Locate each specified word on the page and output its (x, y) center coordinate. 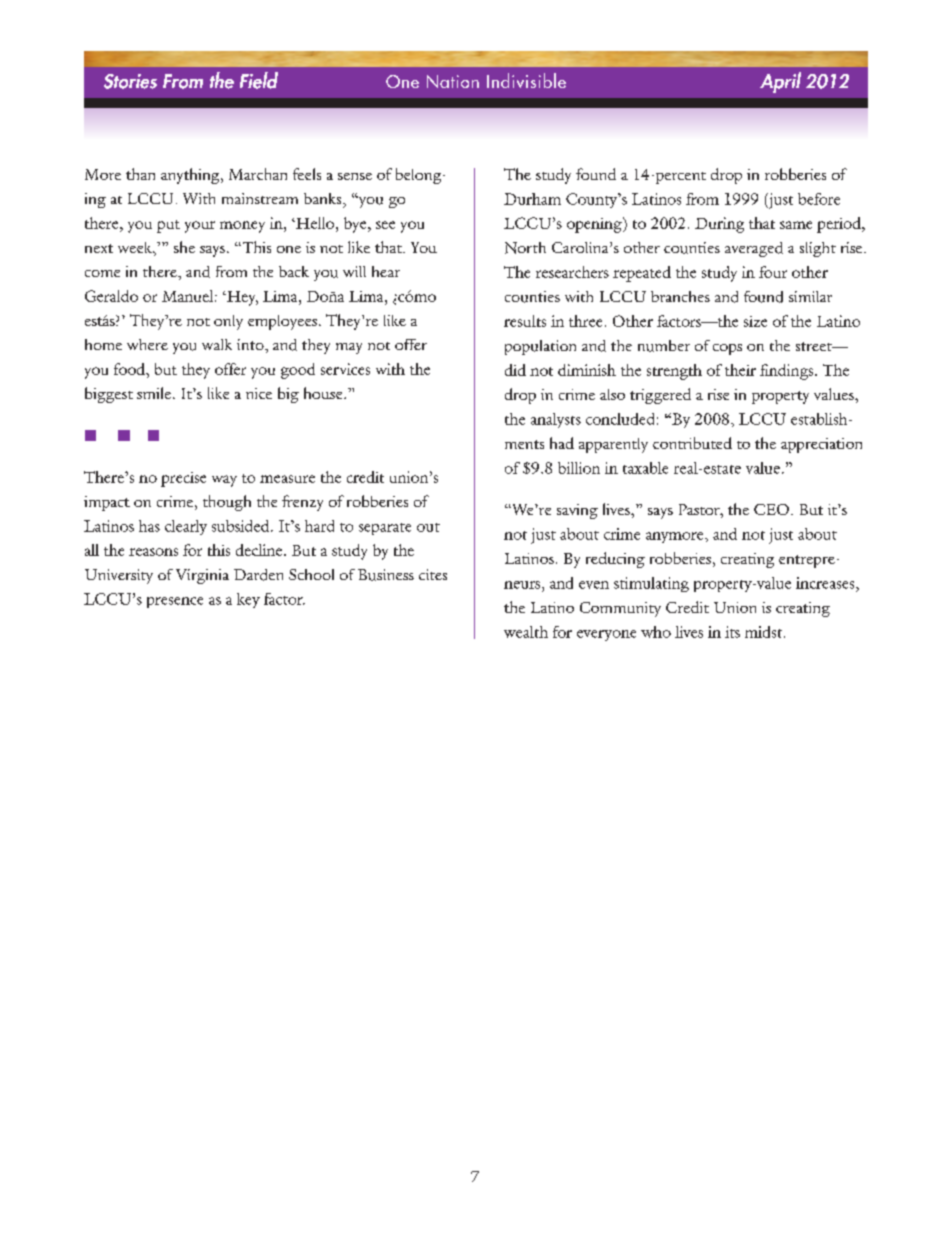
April (780, 82)
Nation (453, 81)
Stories (130, 81)
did (515, 370)
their (740, 370)
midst (765, 632)
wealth (526, 632)
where (147, 344)
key (248, 600)
